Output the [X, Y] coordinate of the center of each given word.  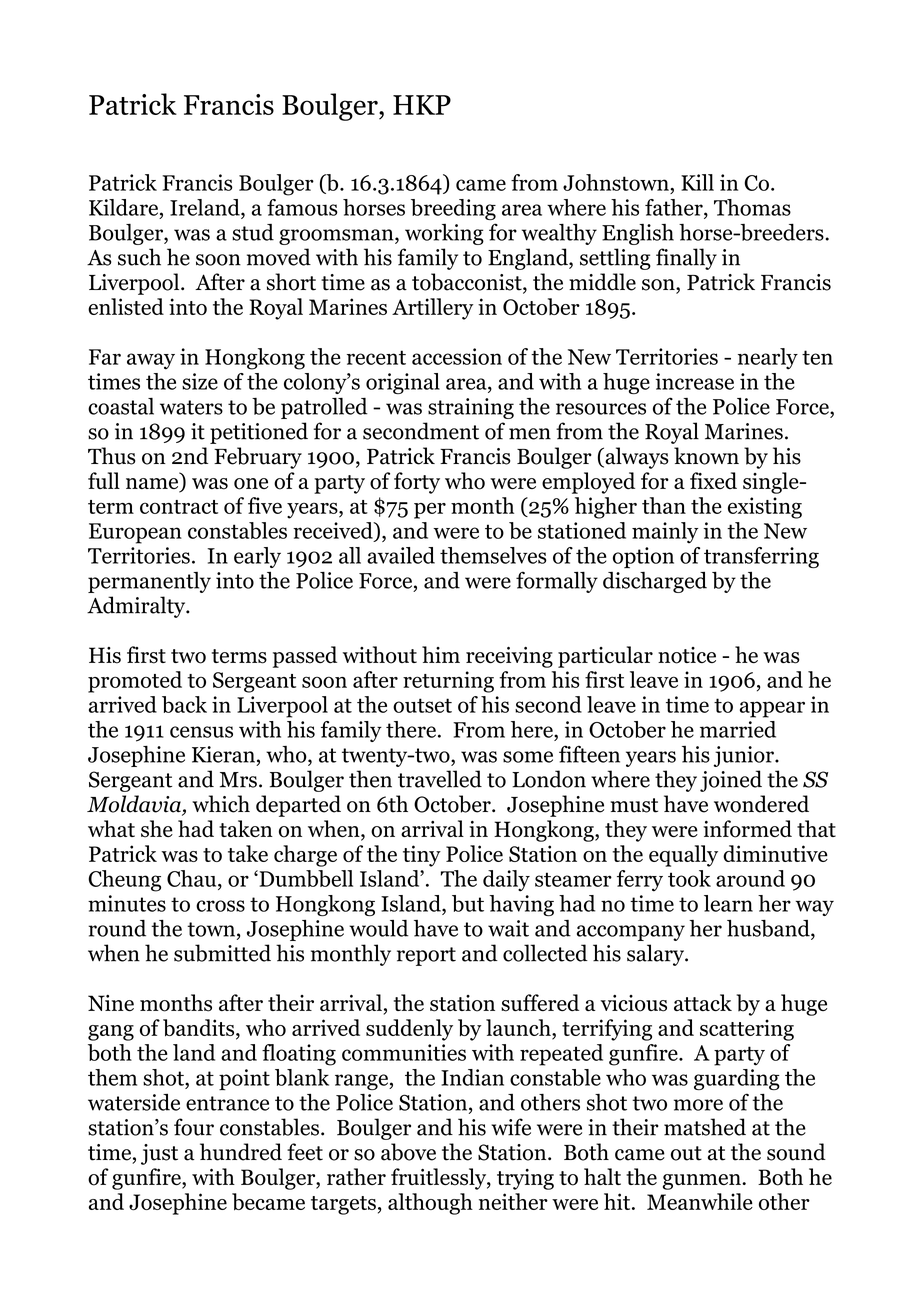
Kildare [125, 208]
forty [417, 483]
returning [448, 682]
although [430, 1204]
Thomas [752, 207]
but [468, 903]
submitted [222, 953]
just [159, 1154]
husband [769, 929]
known [706, 456]
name [153, 485]
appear [772, 709]
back [184, 704]
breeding [453, 209]
